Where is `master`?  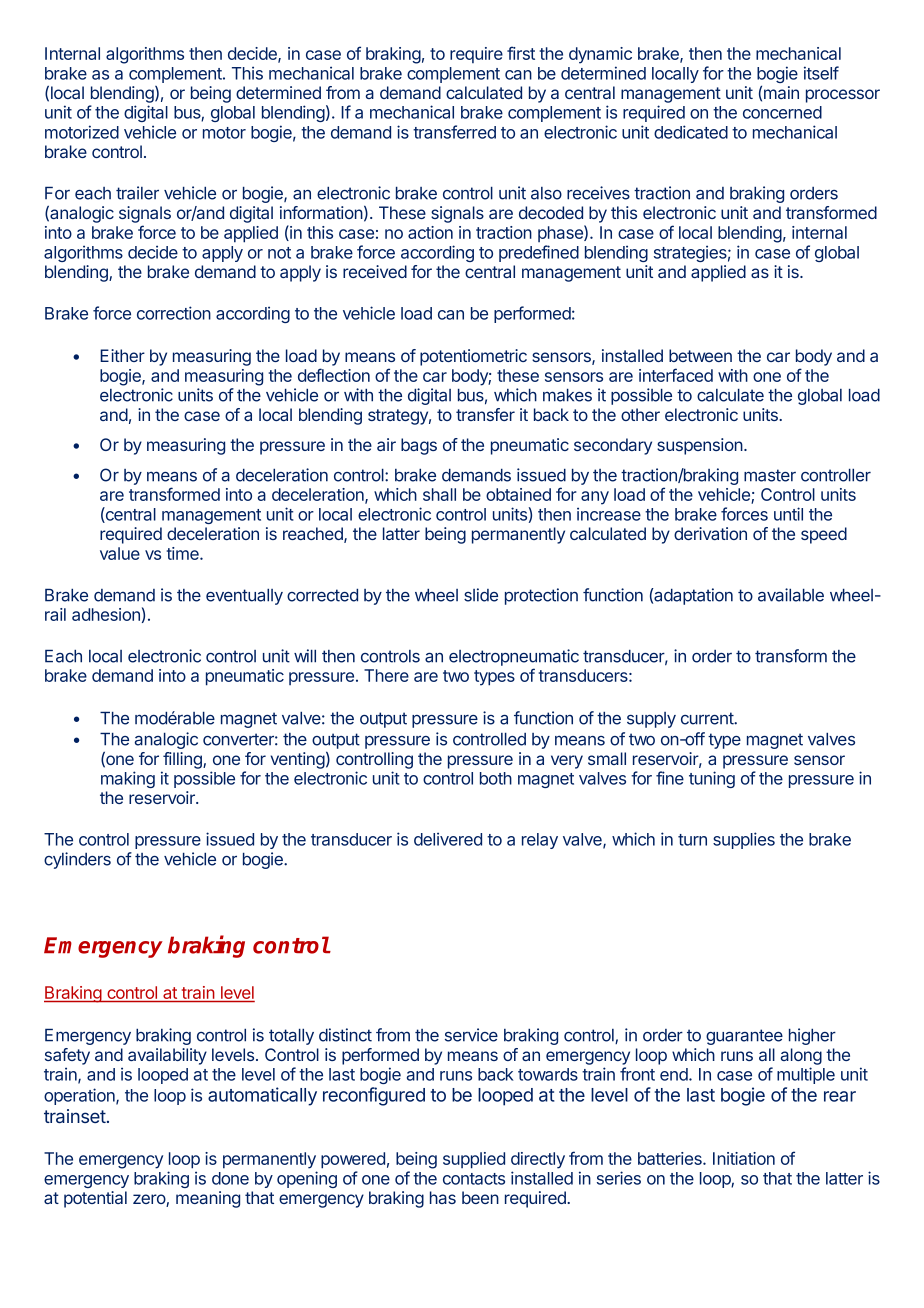 master is located at coordinates (770, 475).
